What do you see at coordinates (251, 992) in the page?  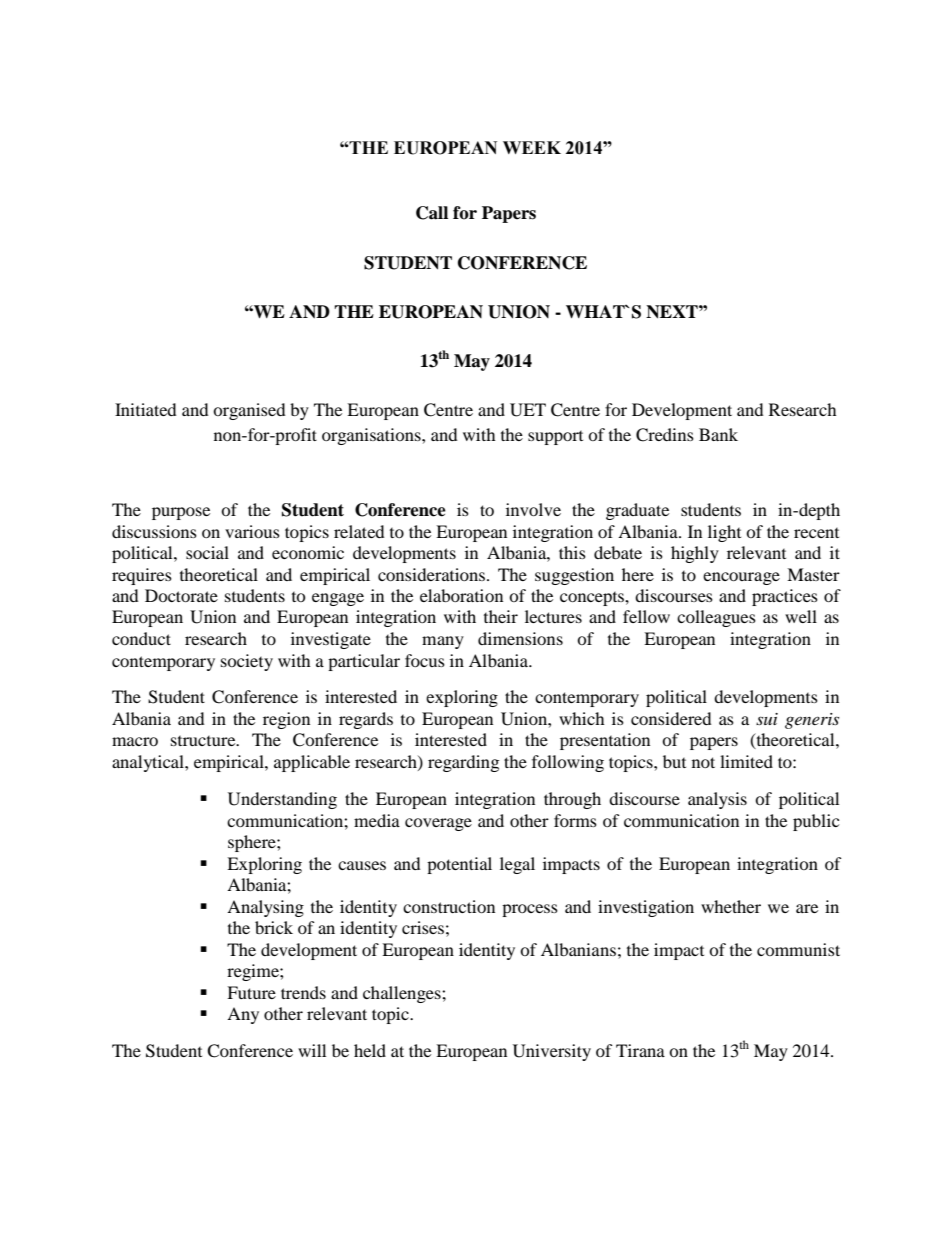 I see `Future` at bounding box center [251, 992].
